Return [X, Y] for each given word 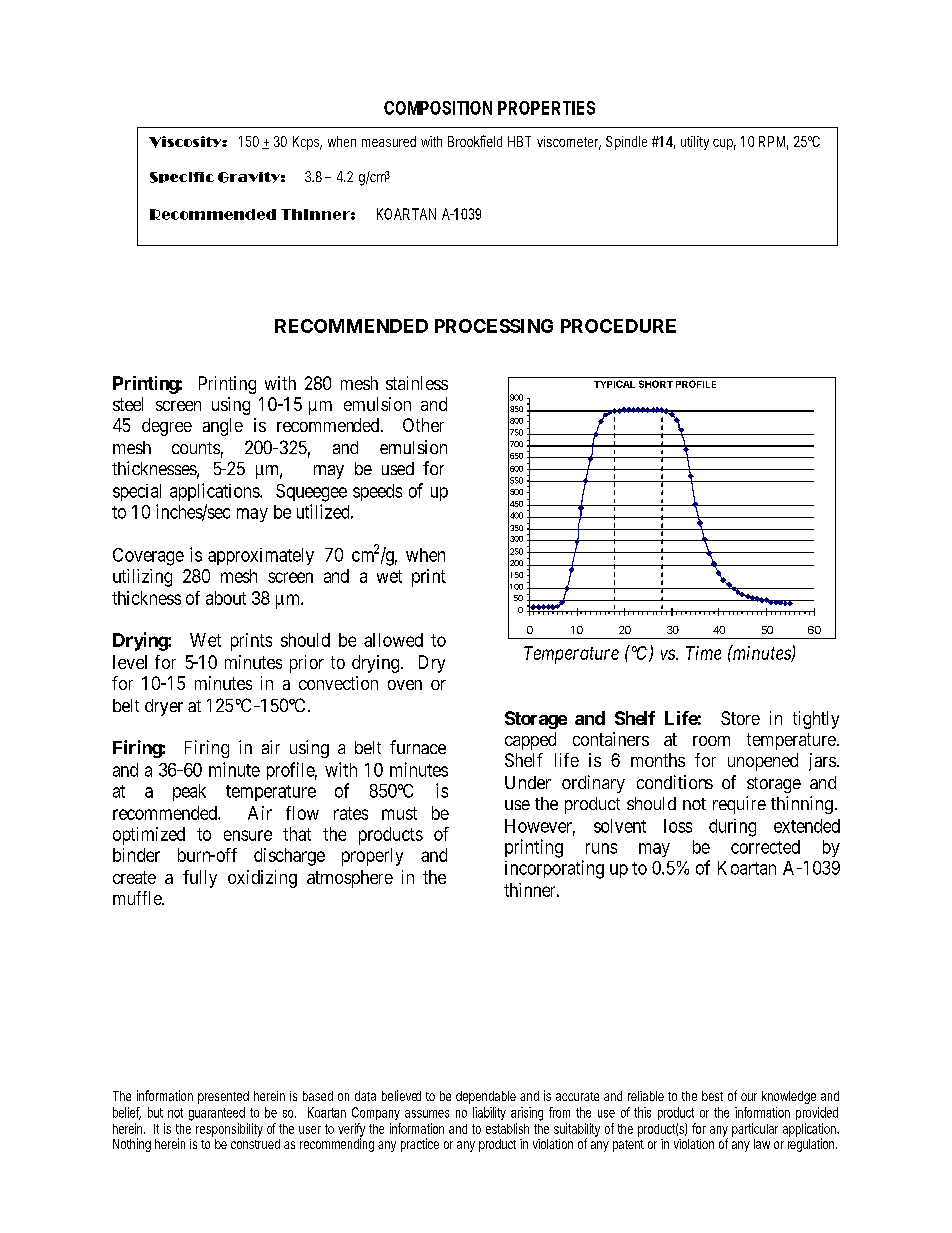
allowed [393, 640]
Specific [182, 177]
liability [489, 1113]
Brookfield [475, 141]
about [226, 598]
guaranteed [217, 1114]
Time [703, 653]
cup [724, 144]
